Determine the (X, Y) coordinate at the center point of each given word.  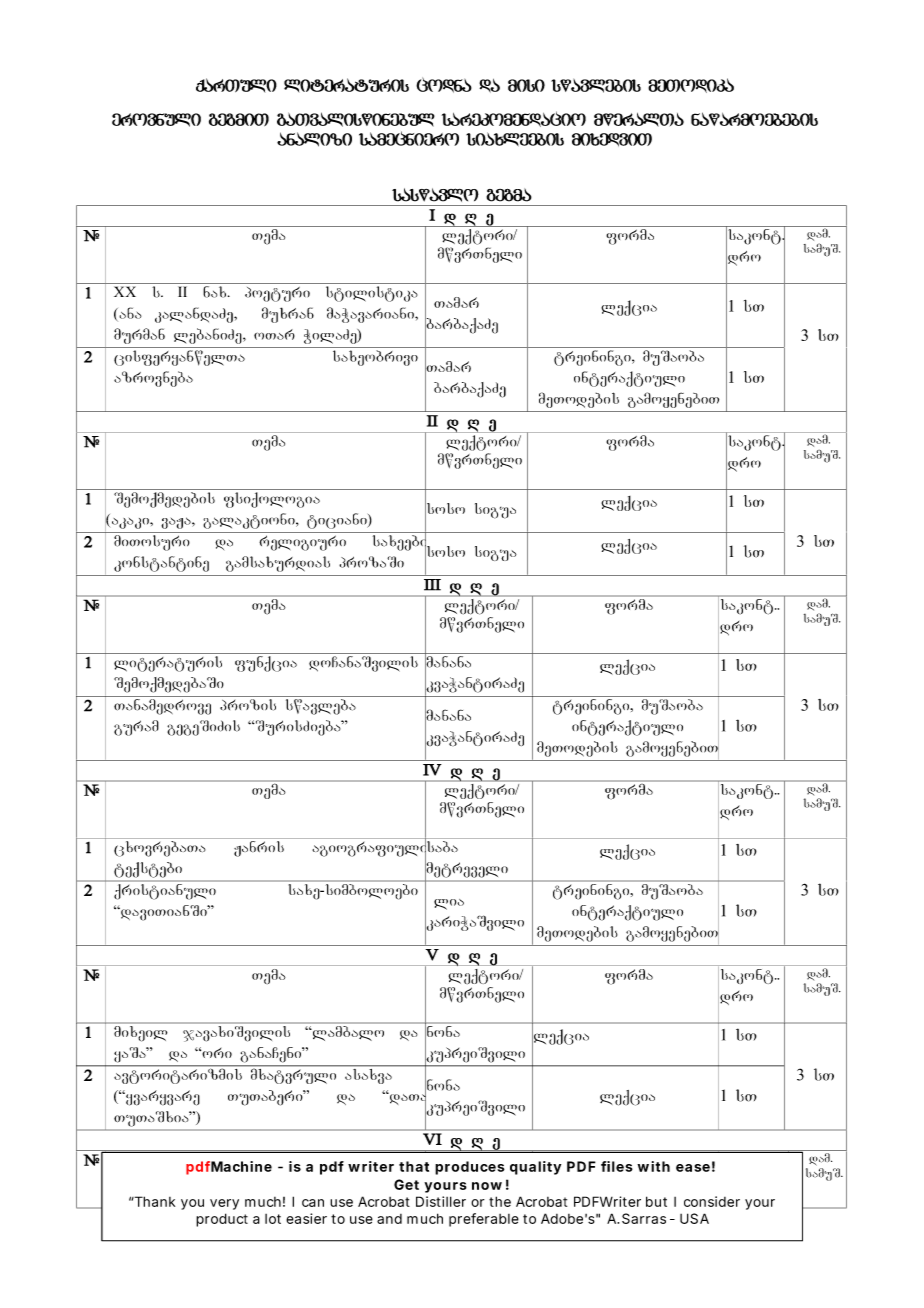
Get (406, 1184)
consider (712, 1201)
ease (693, 1168)
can (313, 1203)
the (500, 1201)
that (414, 1166)
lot (273, 1219)
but (656, 1201)
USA (694, 1218)
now (487, 1186)
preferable (484, 1220)
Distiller (441, 1201)
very (224, 1204)
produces (470, 1168)
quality (535, 1168)
